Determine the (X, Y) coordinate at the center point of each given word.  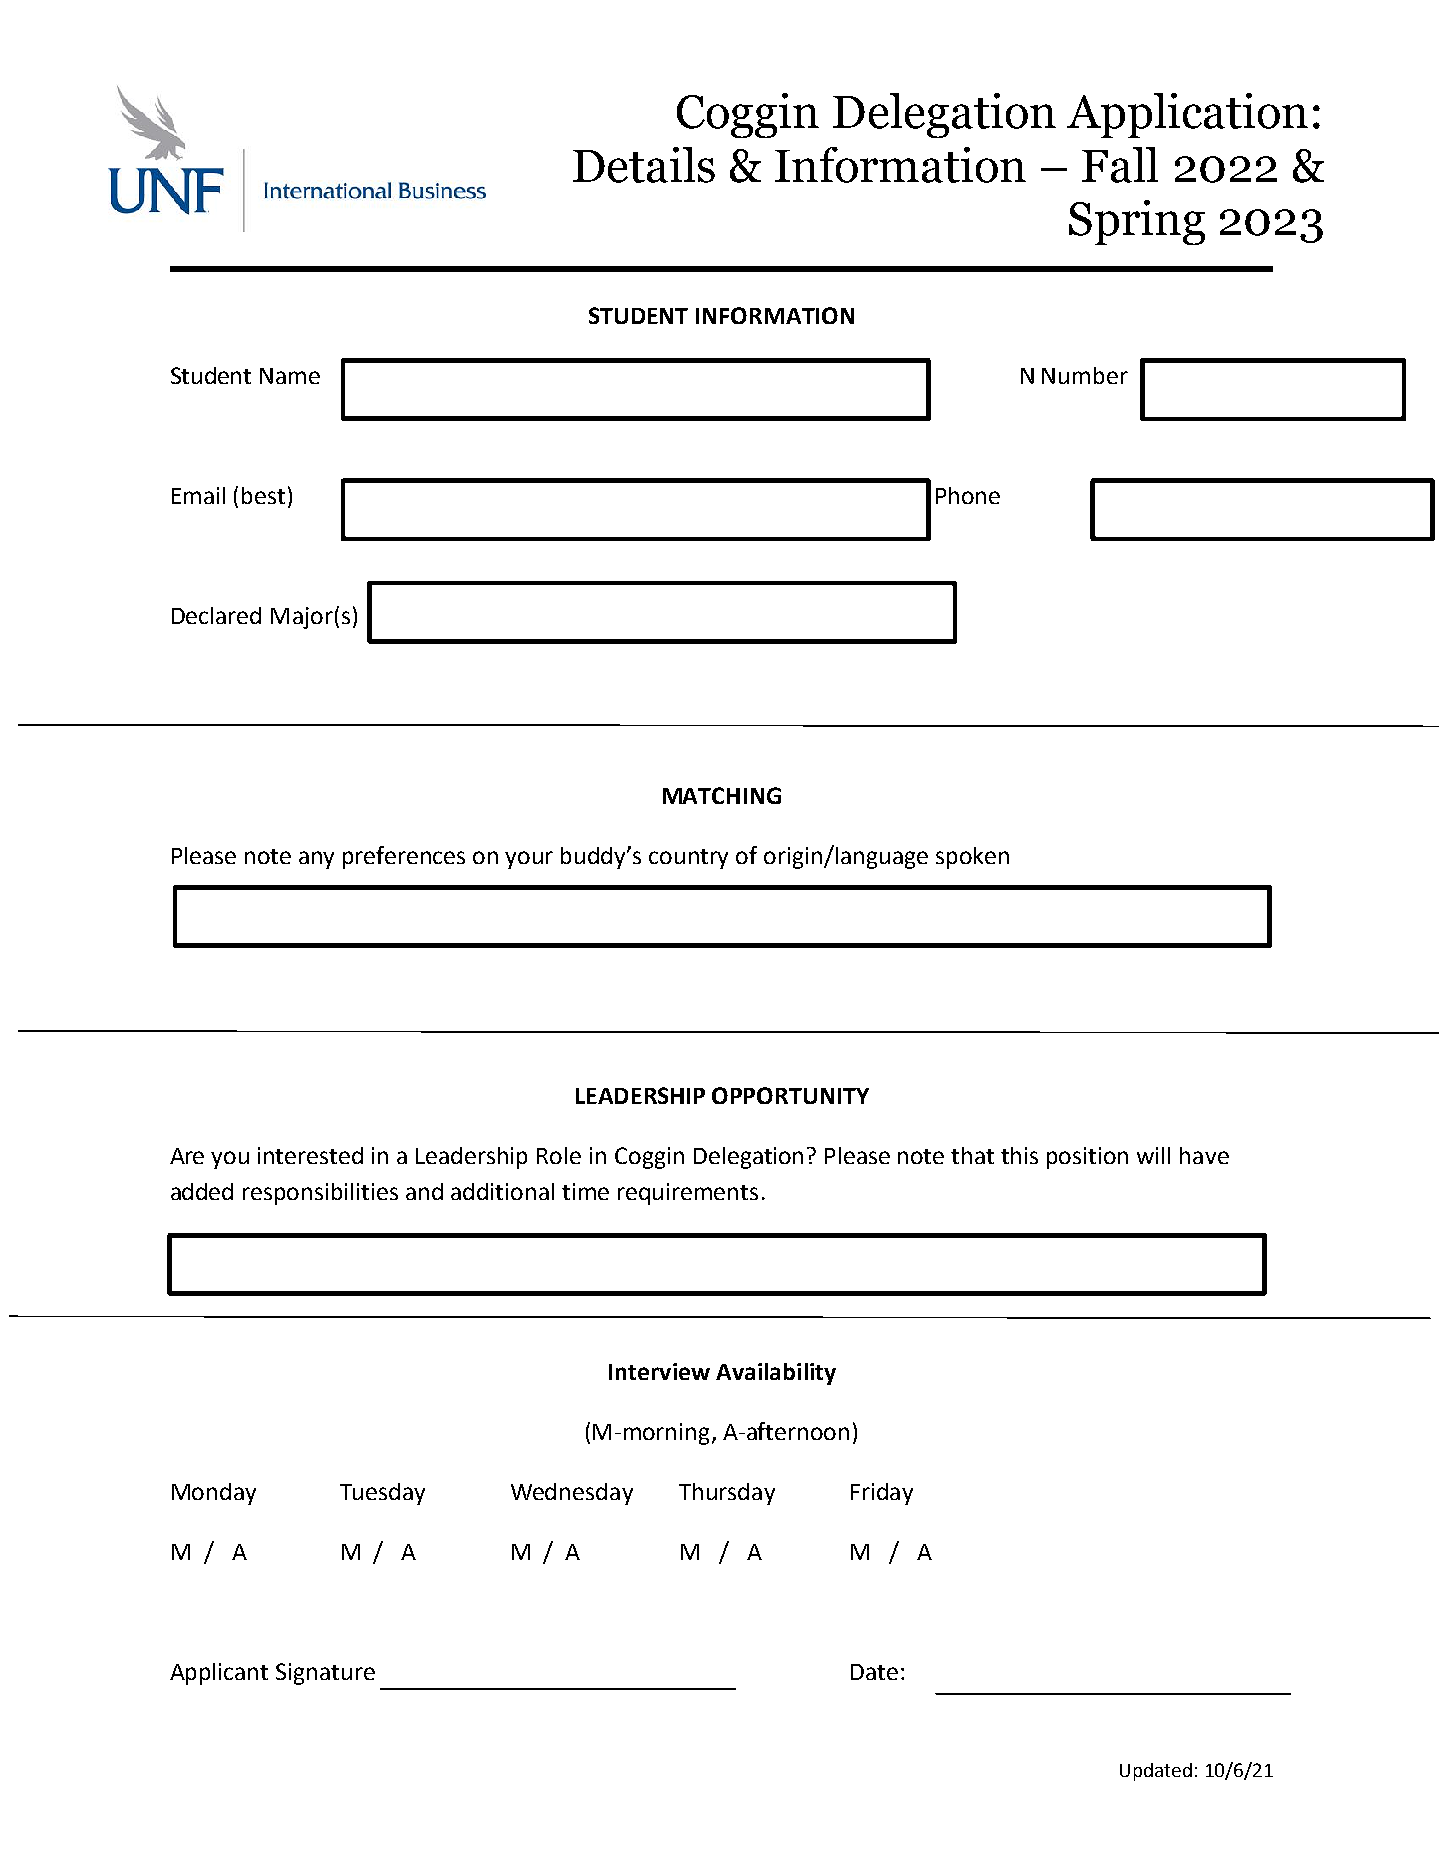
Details (644, 165)
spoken (972, 858)
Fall (1120, 165)
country (688, 859)
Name (290, 376)
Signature (325, 1674)
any (316, 860)
